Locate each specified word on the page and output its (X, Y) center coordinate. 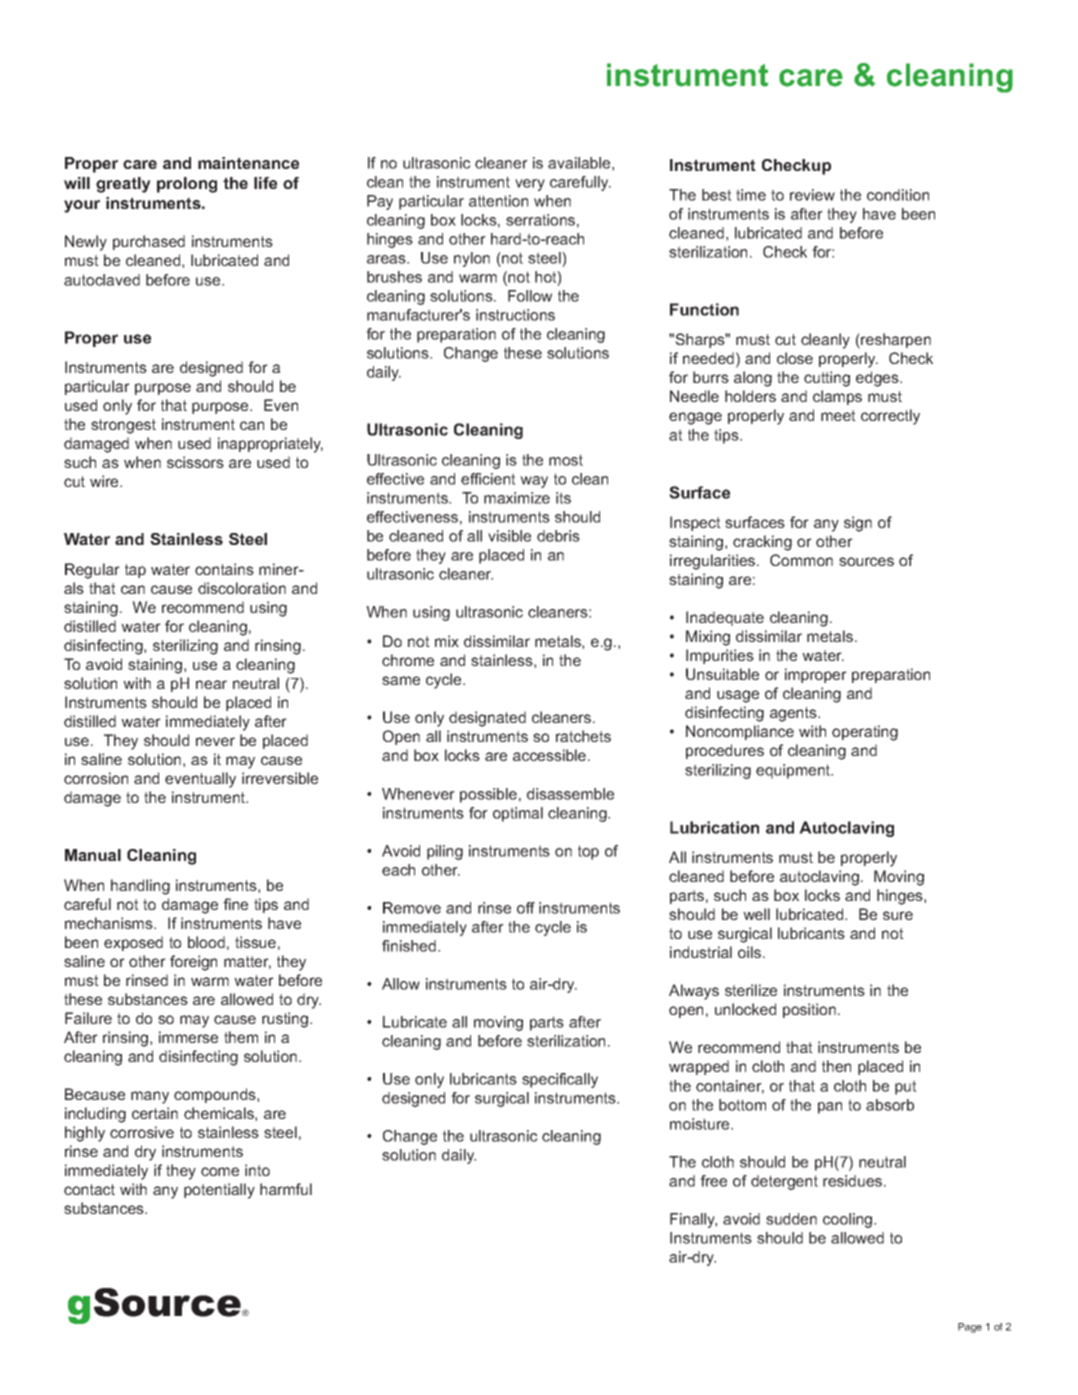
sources (866, 561)
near (211, 684)
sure (898, 915)
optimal (518, 814)
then (836, 1066)
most (566, 460)
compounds (216, 1095)
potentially (219, 1191)
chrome (408, 660)
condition (898, 195)
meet (838, 415)
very (530, 185)
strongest (123, 426)
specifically (560, 1080)
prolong (187, 185)
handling (140, 887)
